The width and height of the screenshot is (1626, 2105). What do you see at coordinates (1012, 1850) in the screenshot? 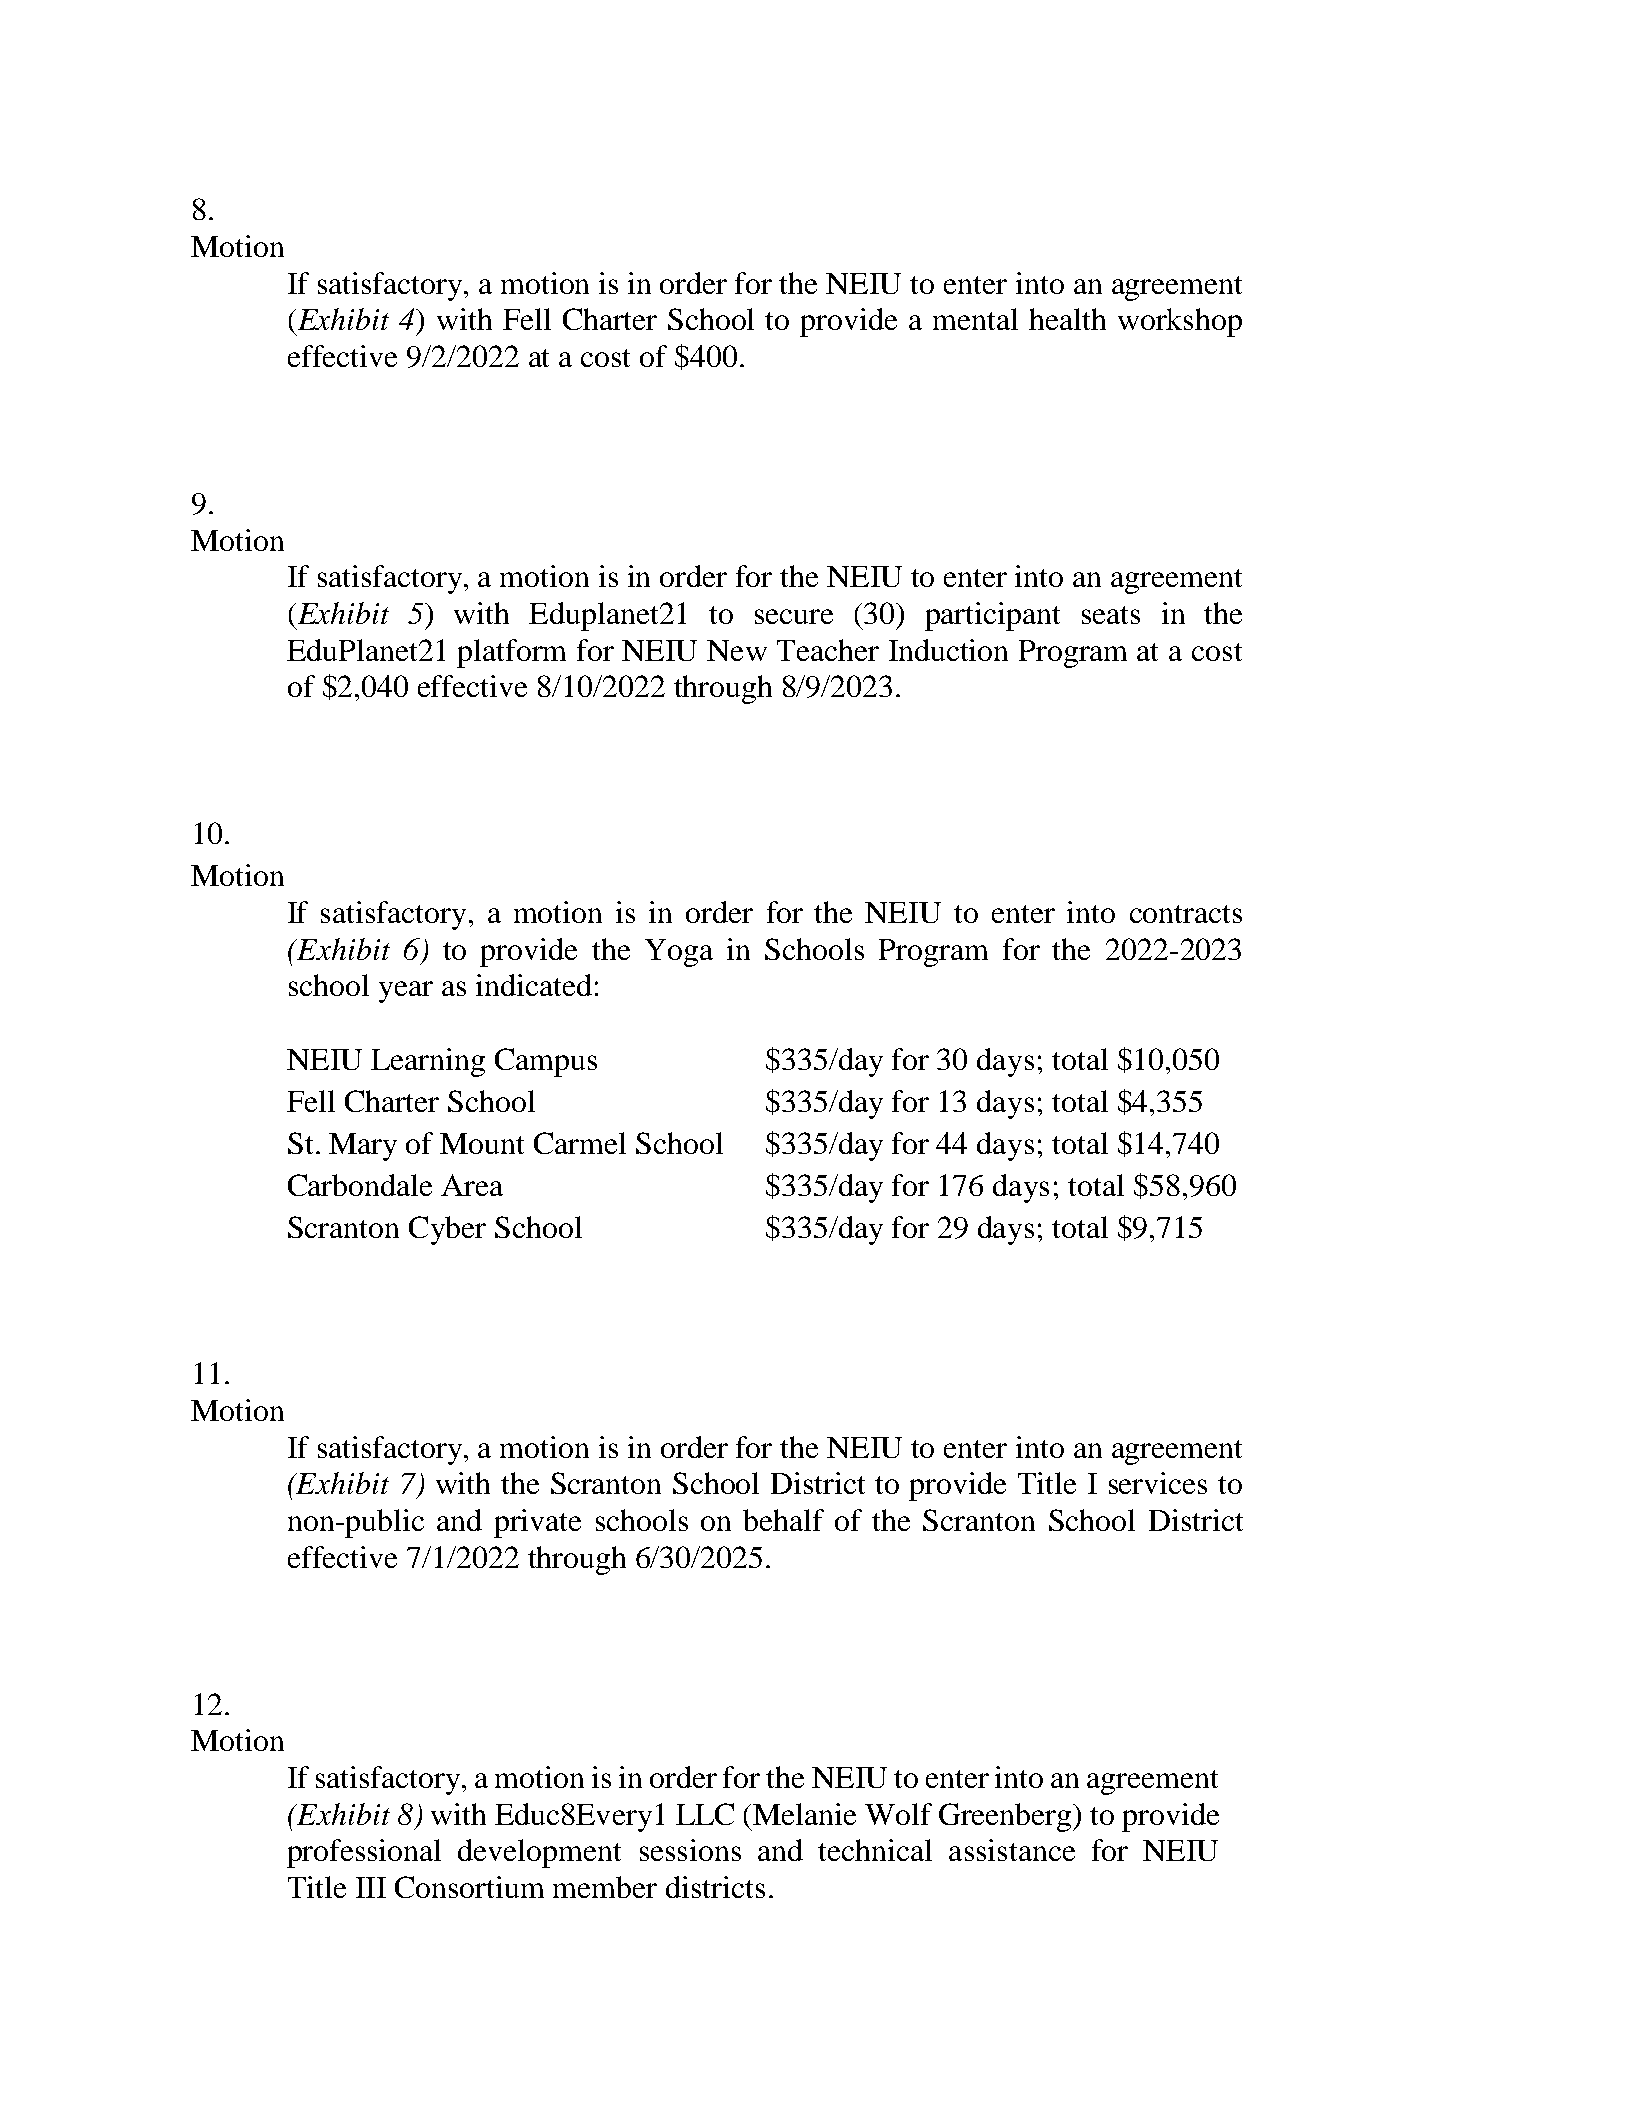
I see `assistance` at bounding box center [1012, 1850].
